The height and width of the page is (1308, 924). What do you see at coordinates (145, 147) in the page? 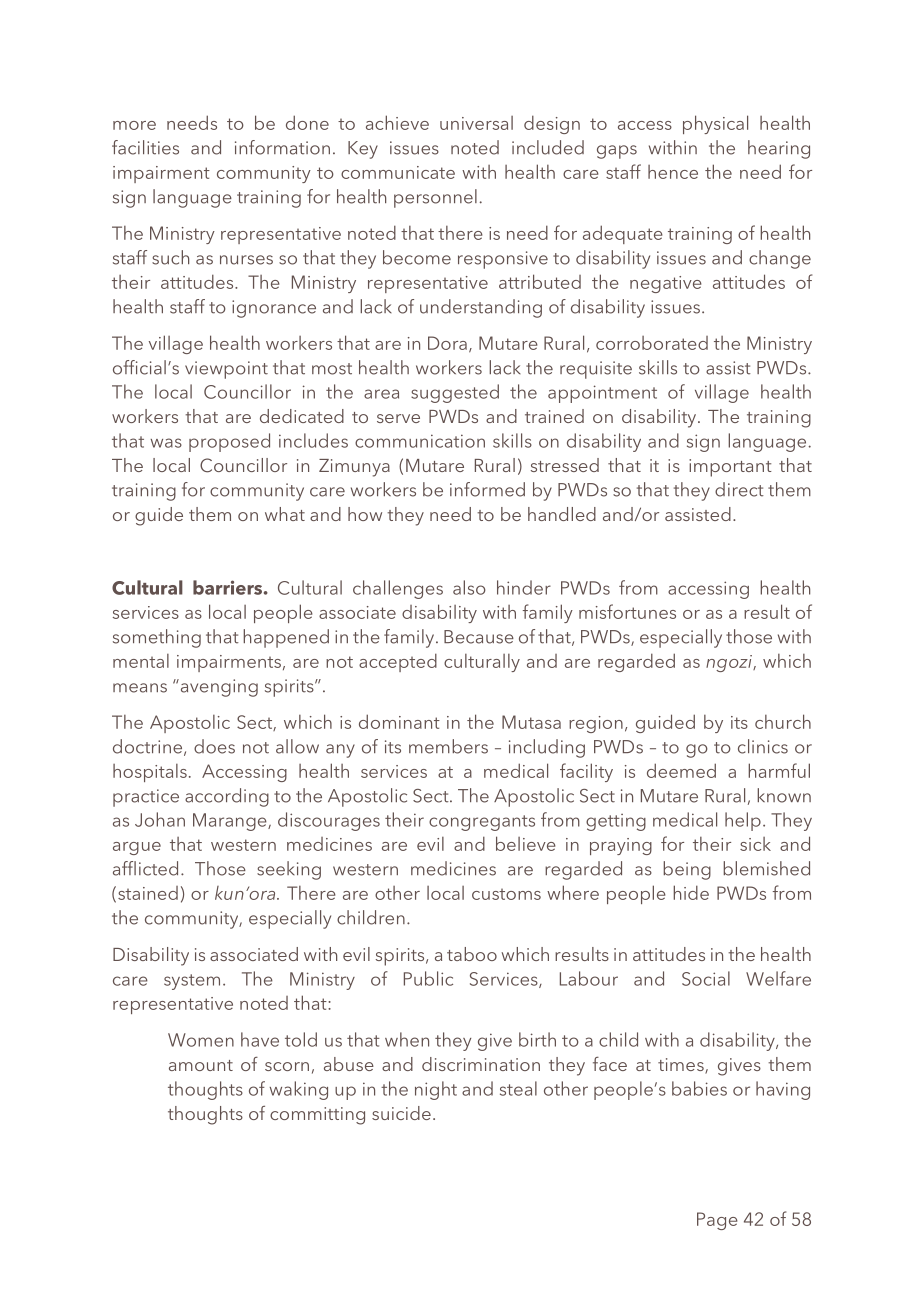
I see `facilities` at bounding box center [145, 147].
